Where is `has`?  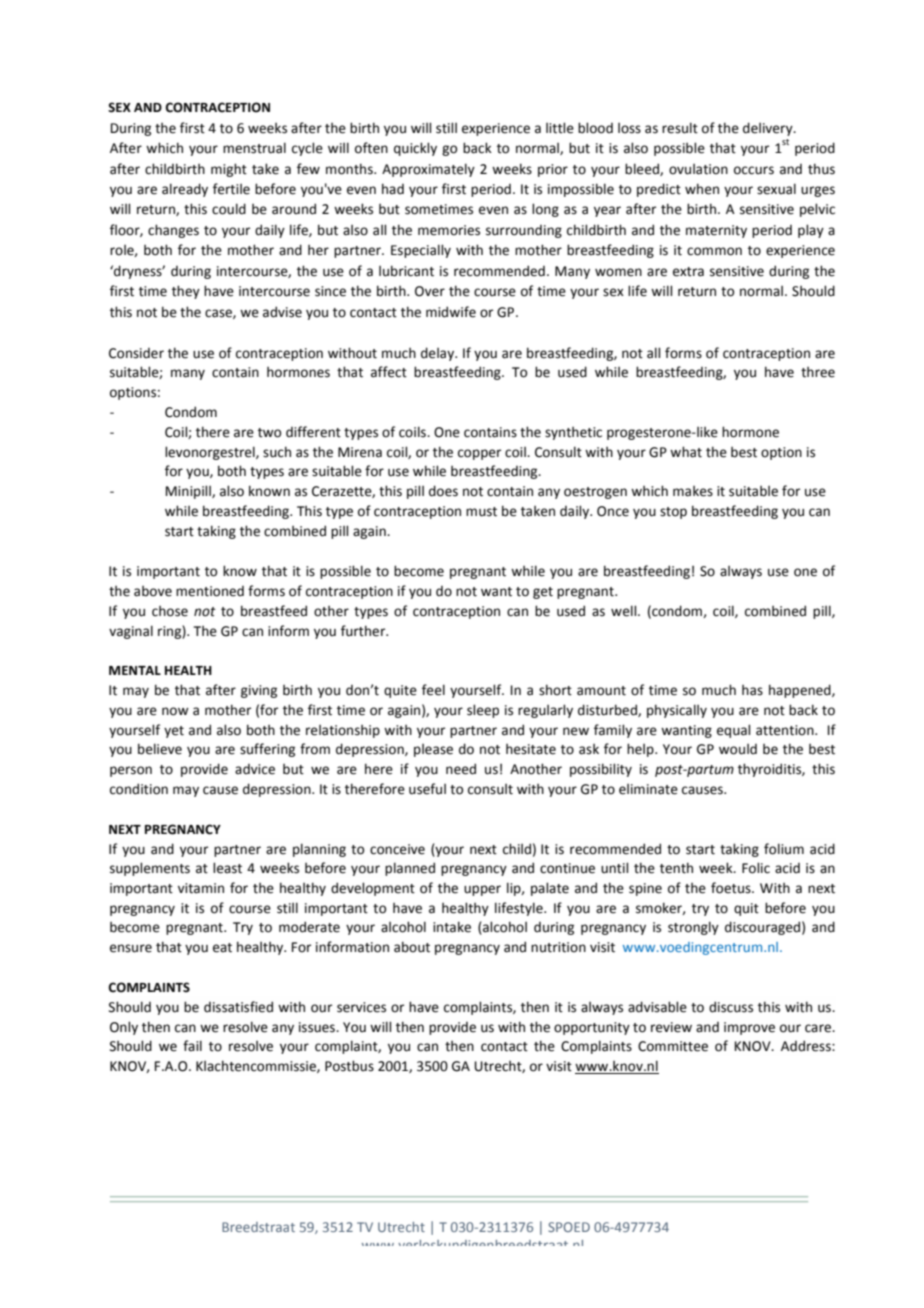
has is located at coordinates (752, 690).
